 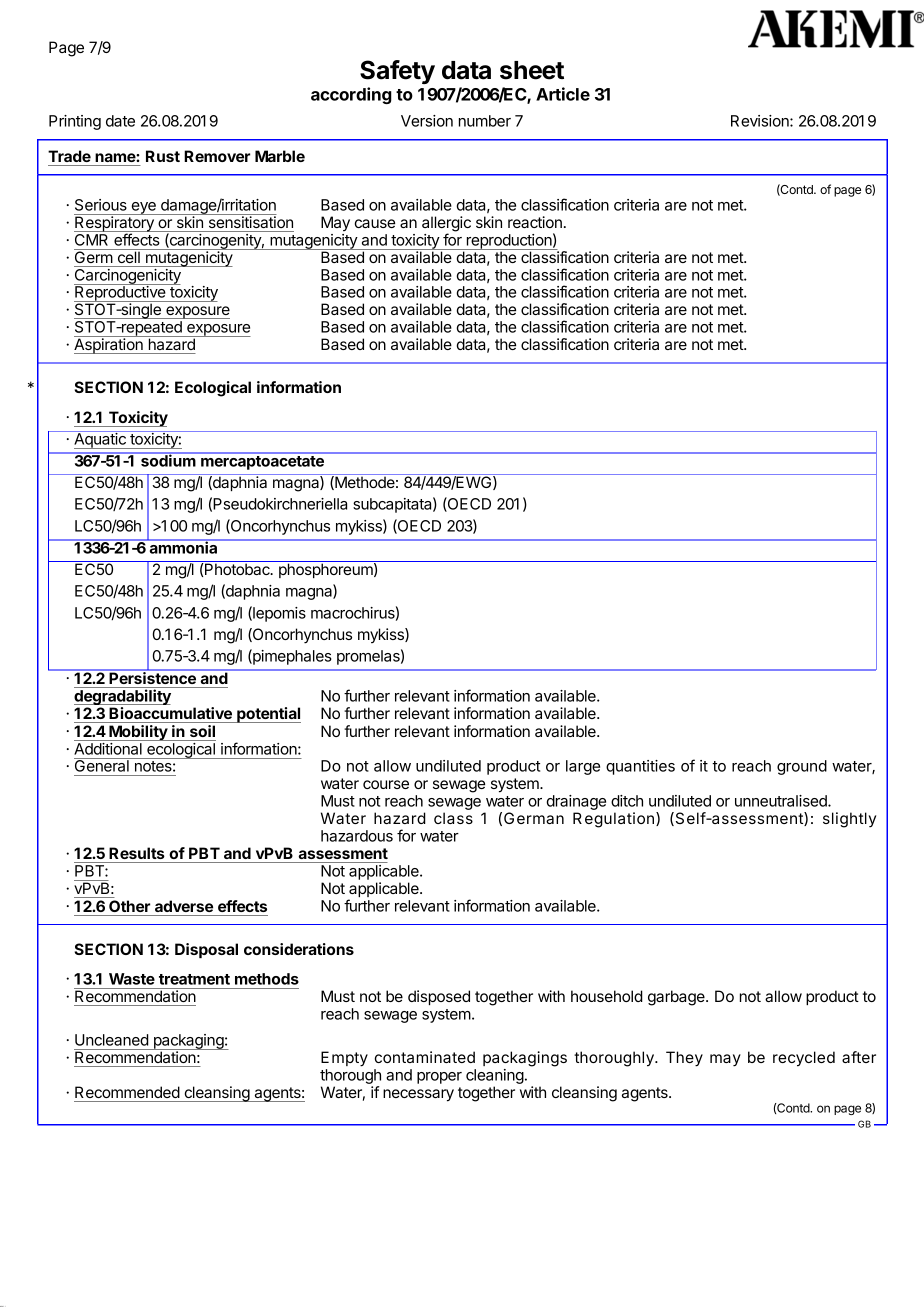 What do you see at coordinates (386, 784) in the document?
I see `course` at bounding box center [386, 784].
